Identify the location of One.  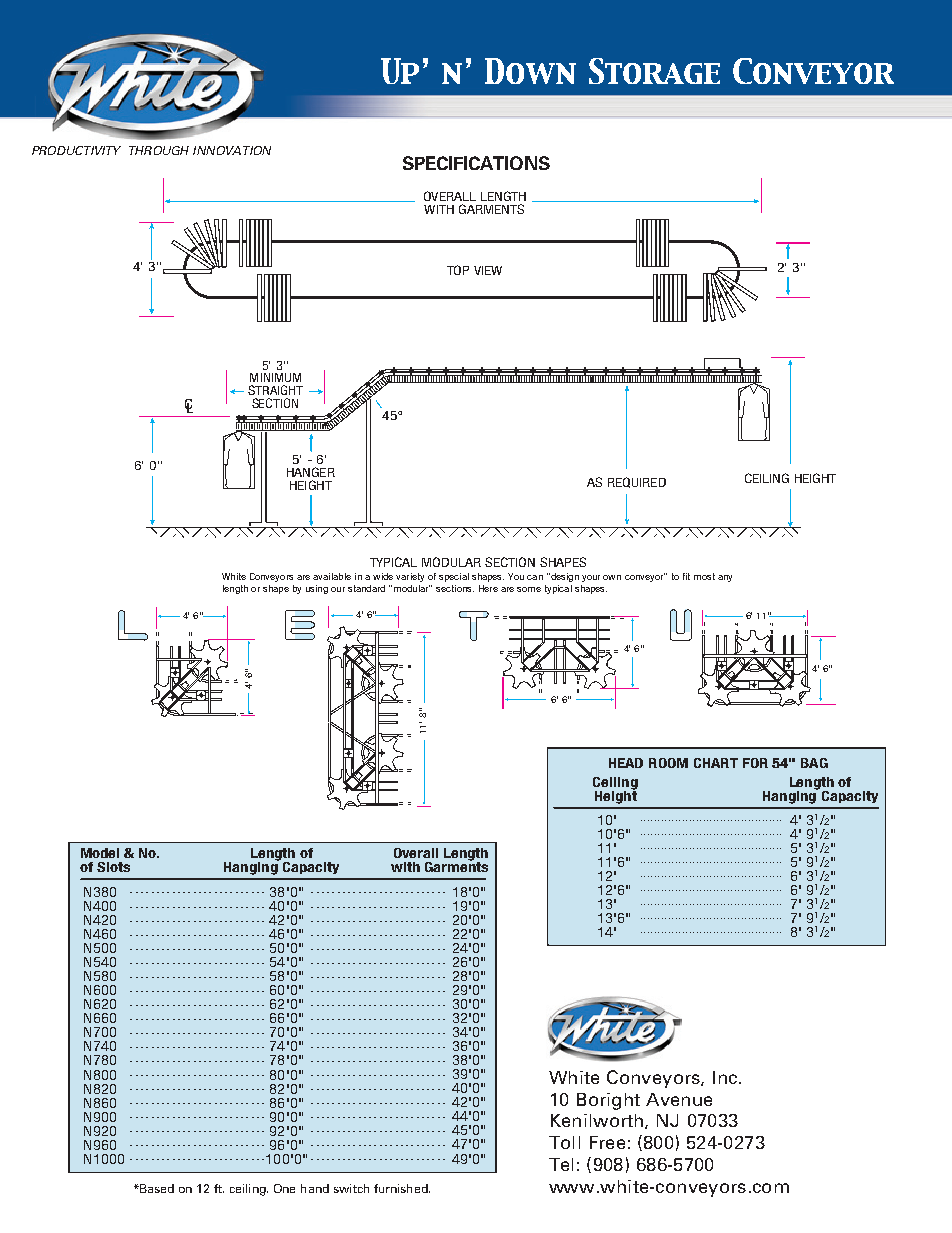
(284, 1188).
